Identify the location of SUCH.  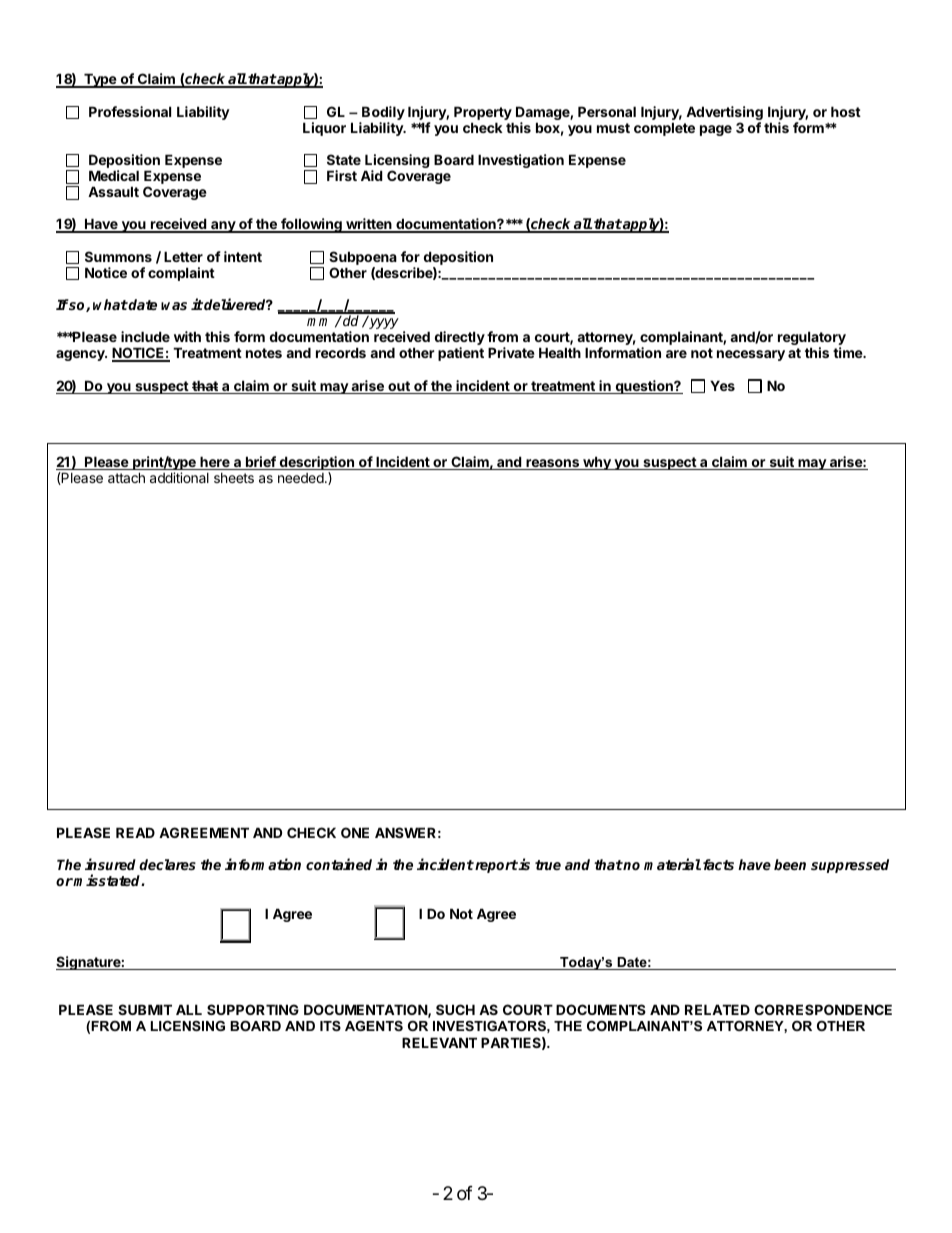
(455, 1009).
